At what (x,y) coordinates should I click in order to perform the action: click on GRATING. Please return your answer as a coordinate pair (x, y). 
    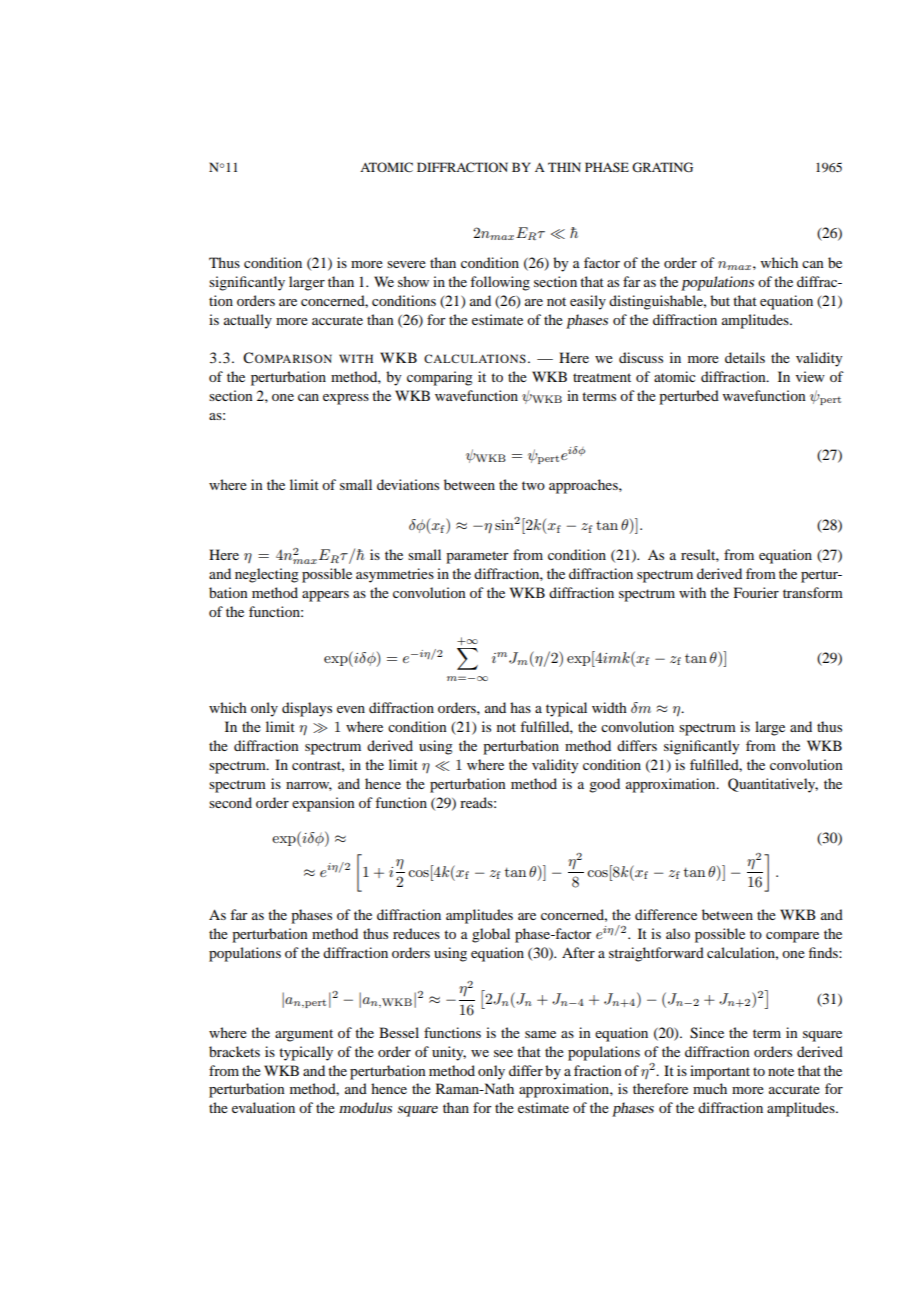
    Looking at the image, I should click on (662, 167).
